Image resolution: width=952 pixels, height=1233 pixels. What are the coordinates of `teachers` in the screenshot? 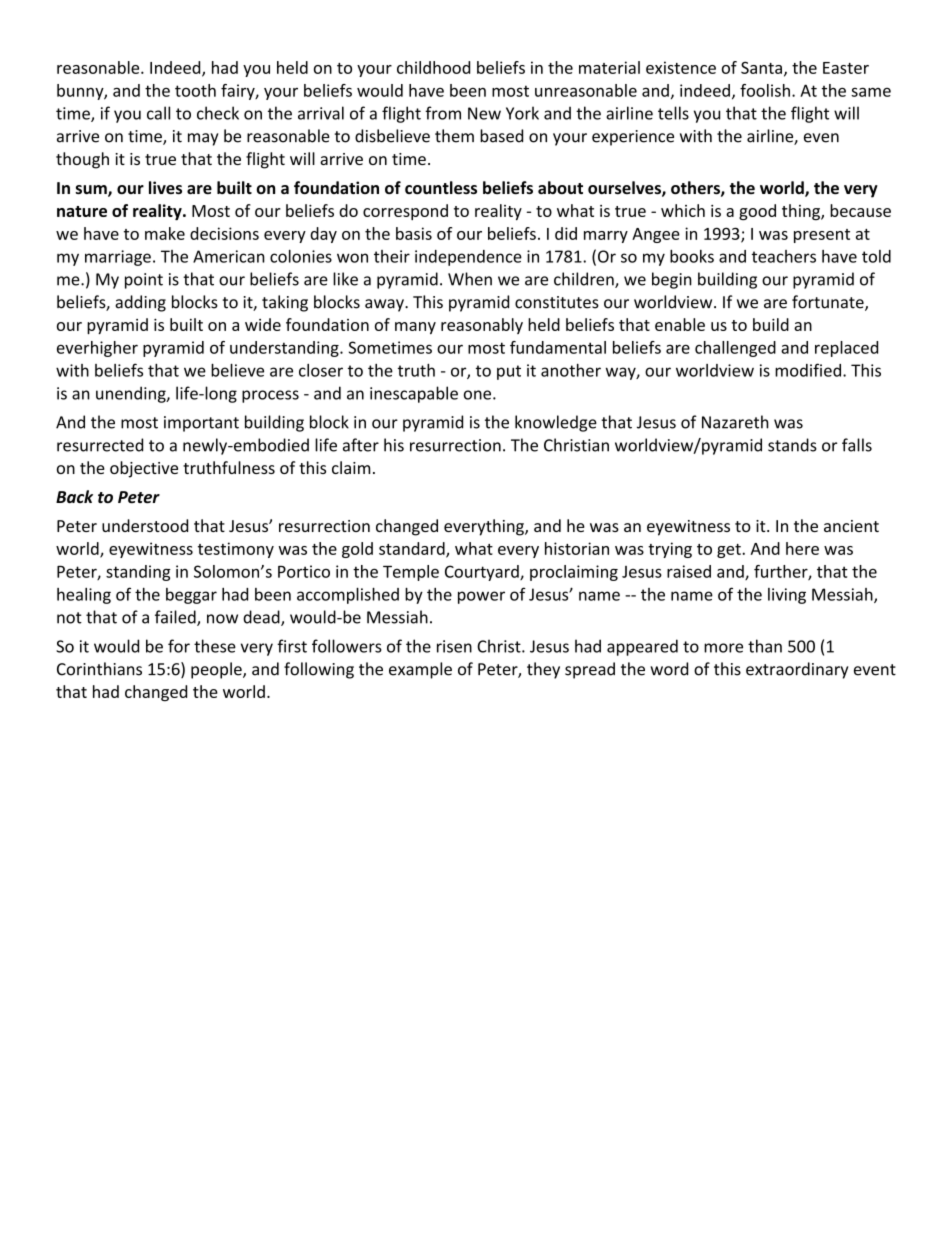 It's located at (784, 256).
